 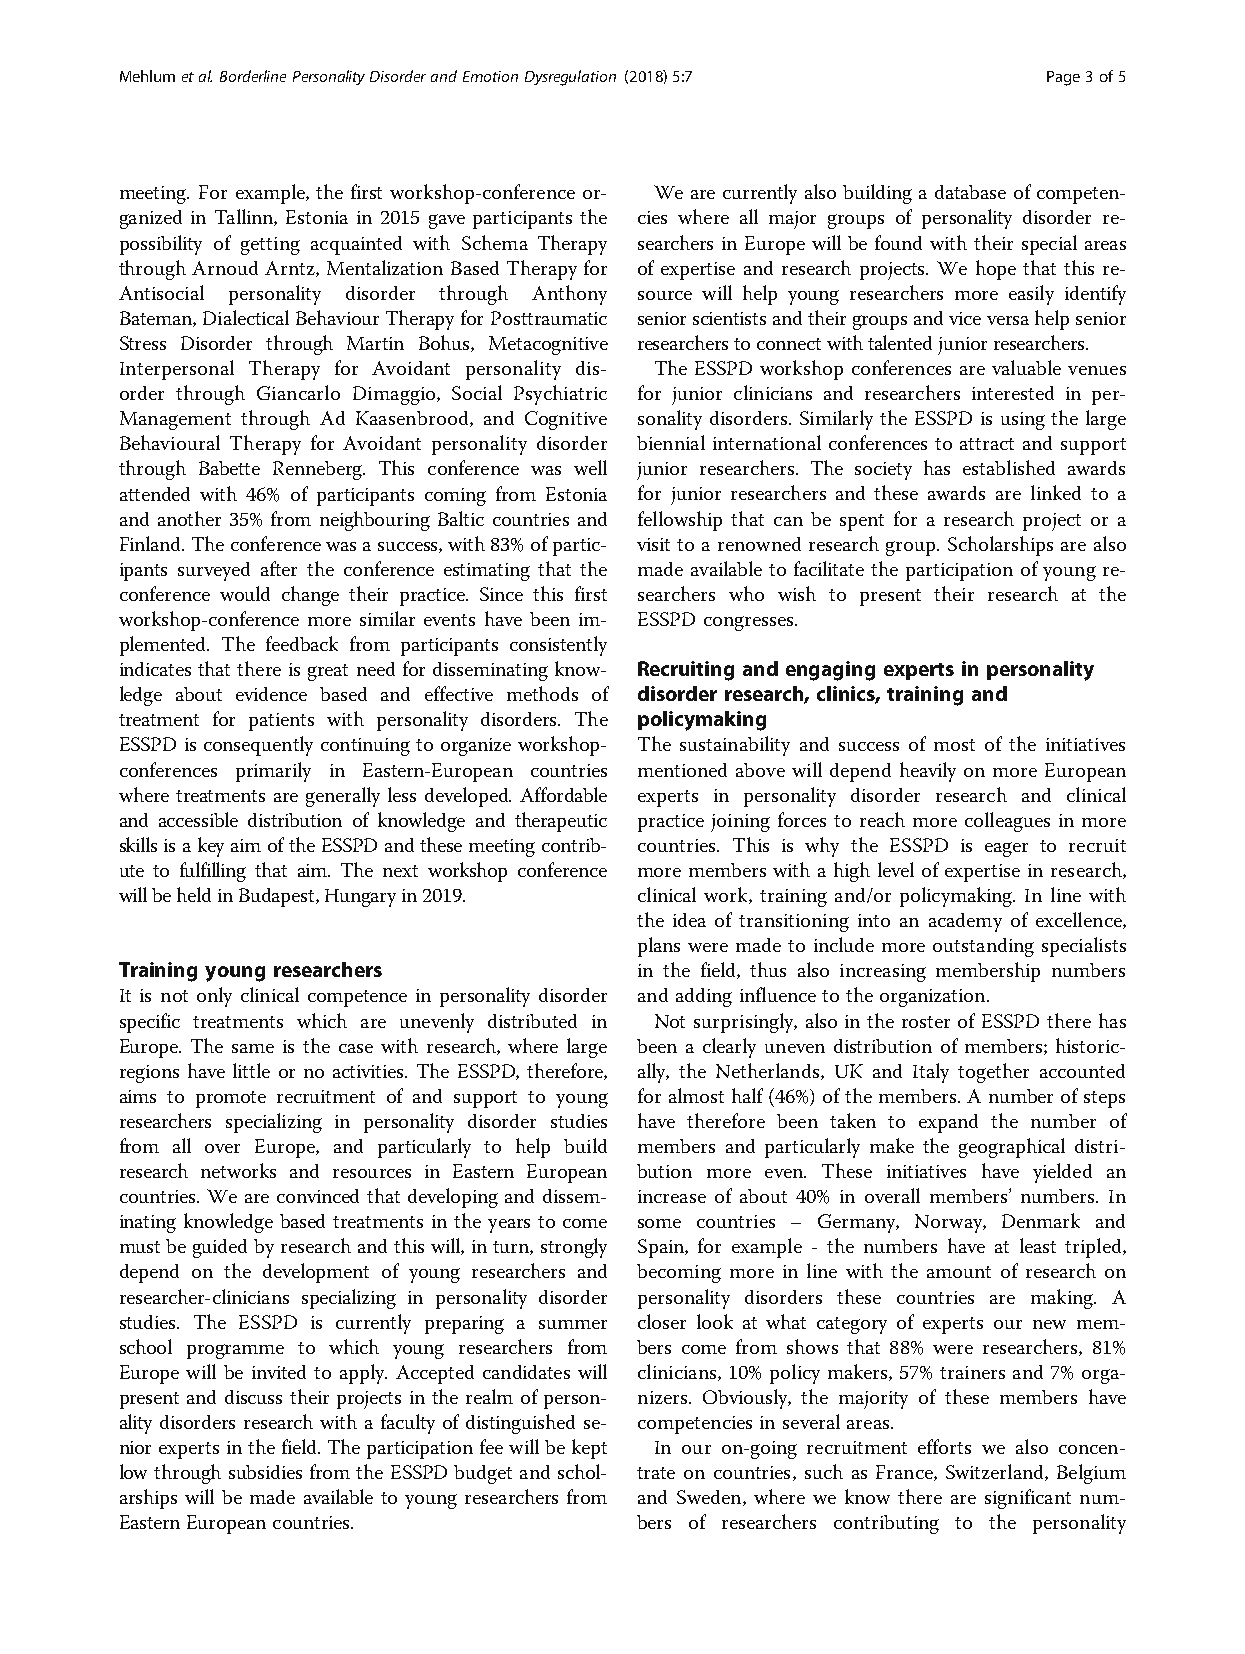 I want to click on adding, so click(x=704, y=997).
